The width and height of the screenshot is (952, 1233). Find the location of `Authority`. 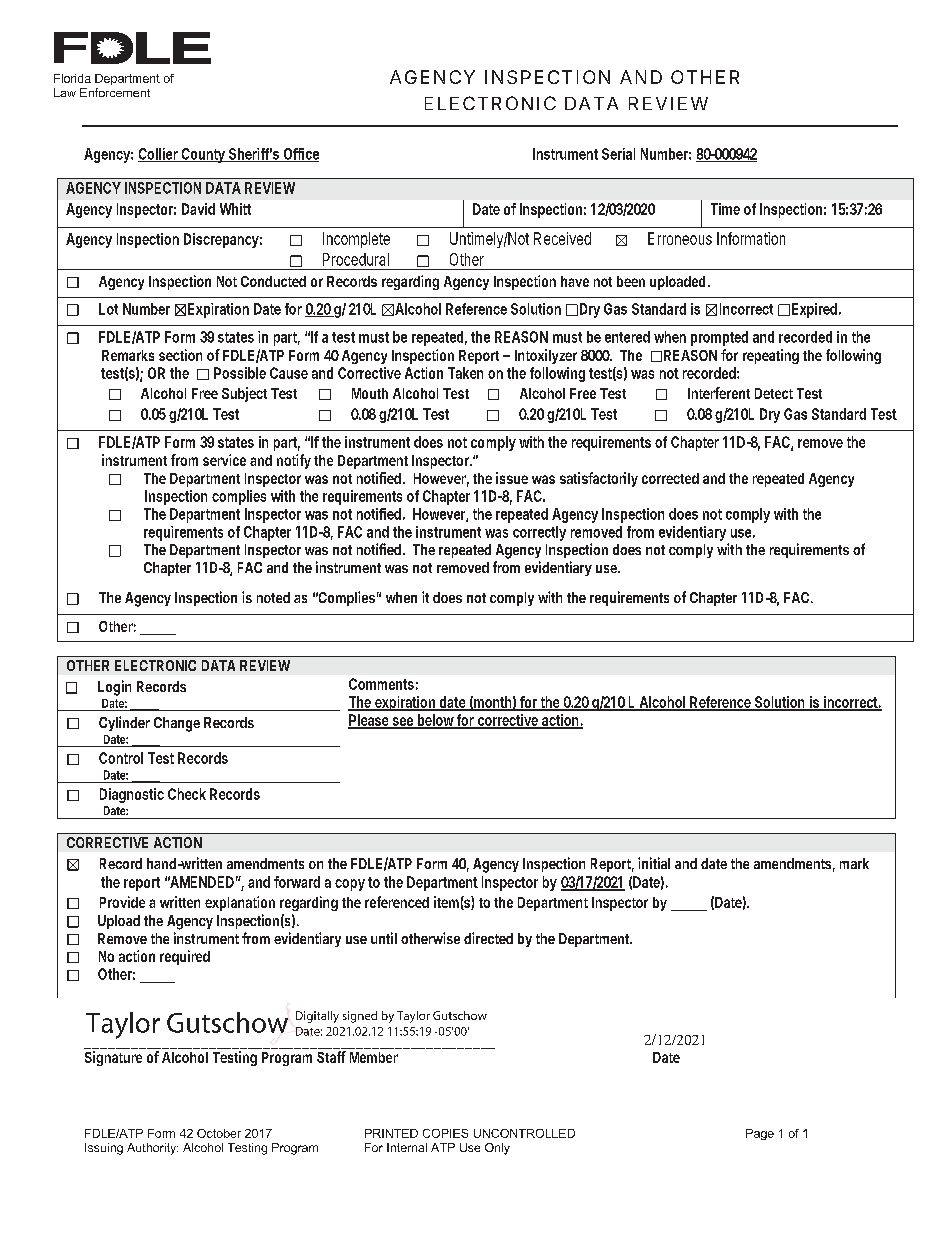

Authority is located at coordinates (152, 1149).
